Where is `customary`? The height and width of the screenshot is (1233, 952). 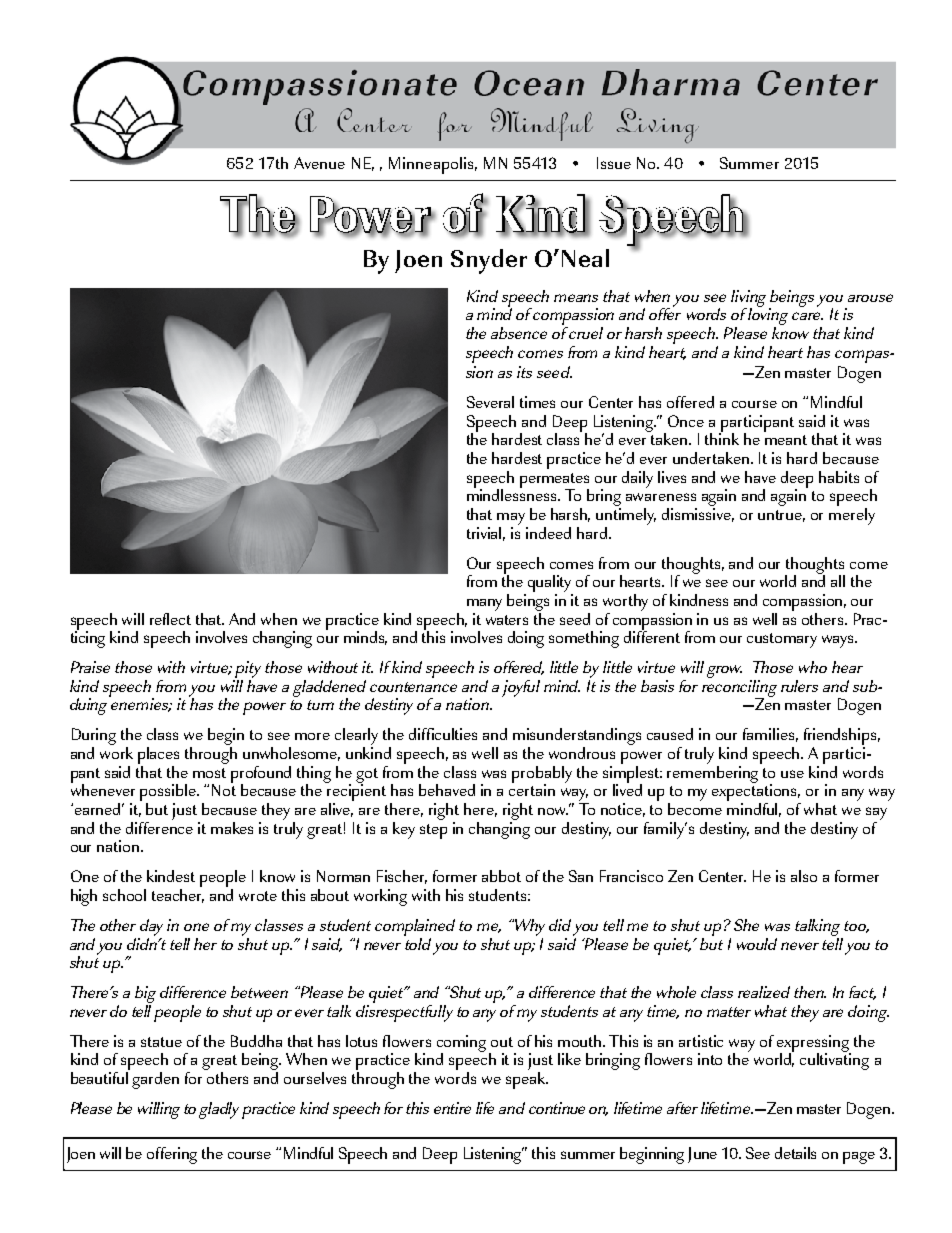
customary is located at coordinates (782, 640).
